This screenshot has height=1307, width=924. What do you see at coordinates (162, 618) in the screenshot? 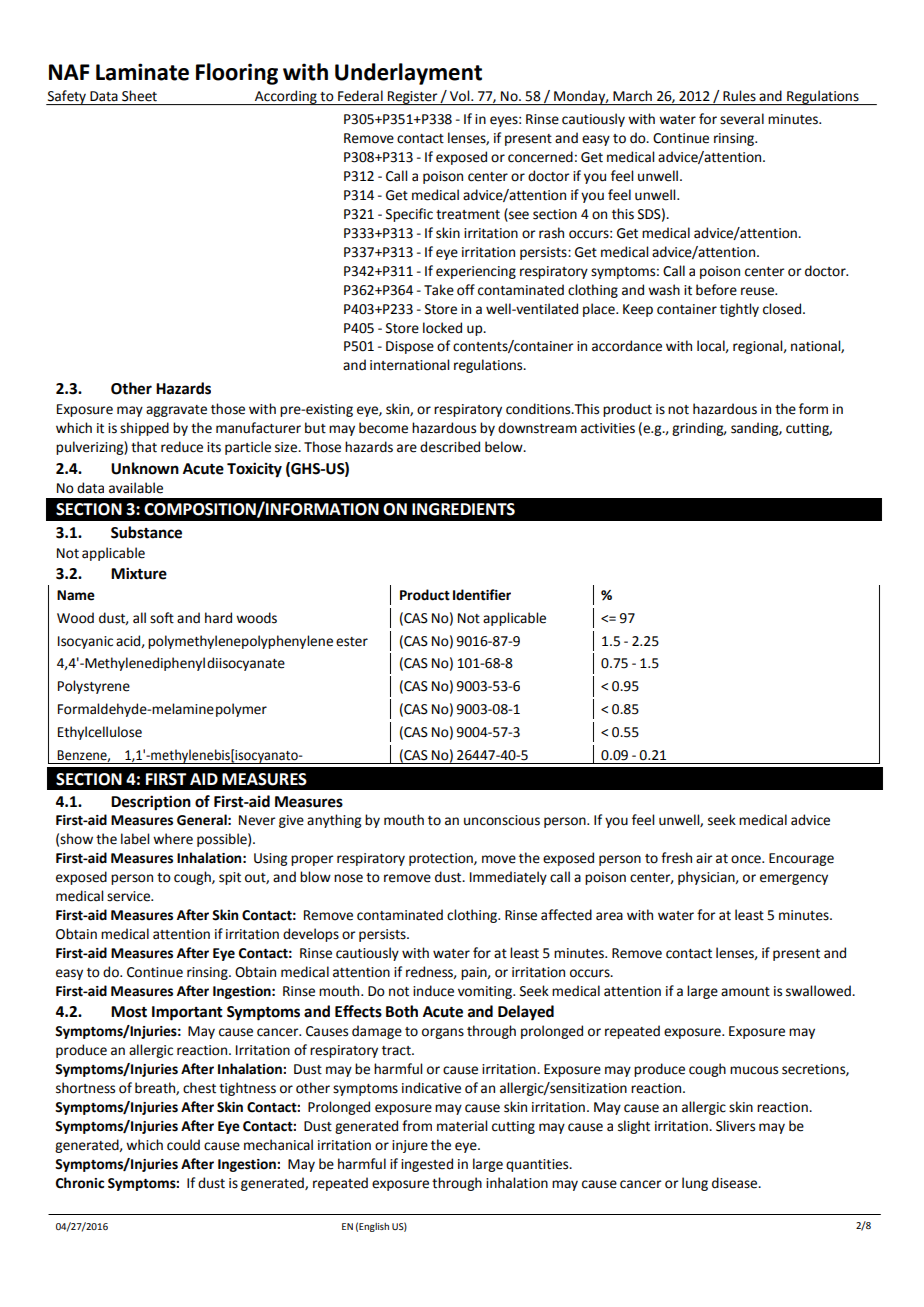
I see `soft` at bounding box center [162, 618].
